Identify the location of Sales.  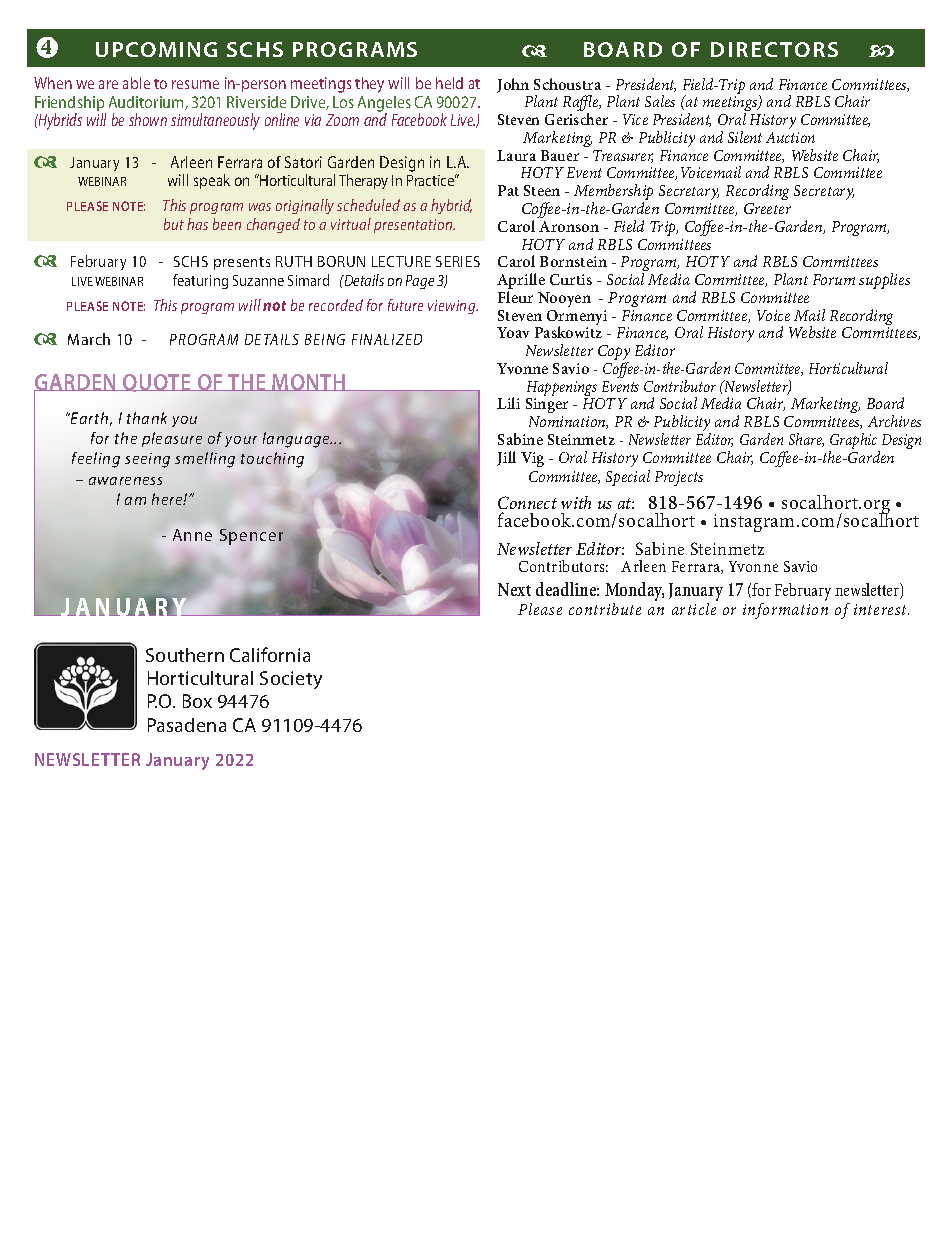
(660, 101).
